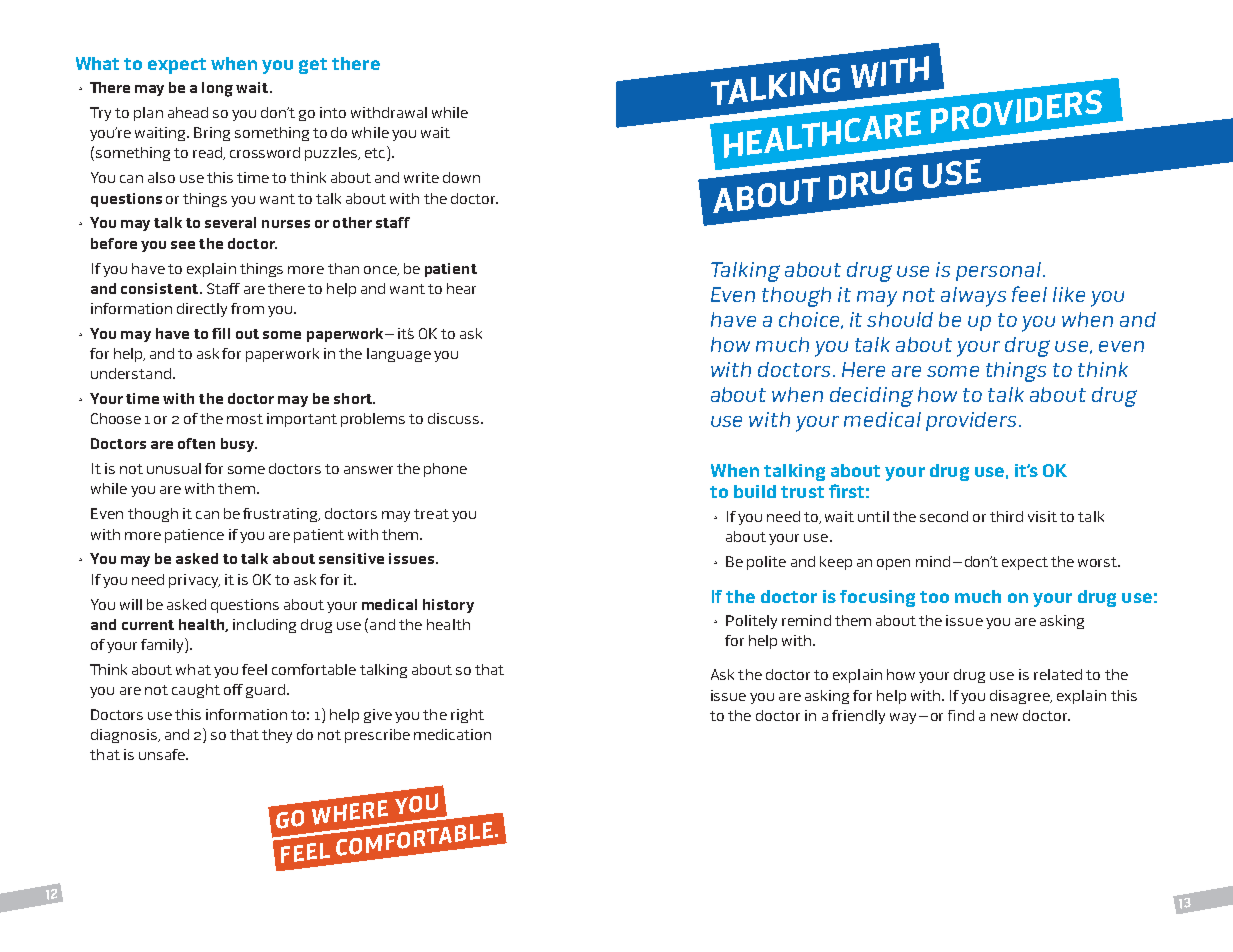 The image size is (1233, 952). I want to click on long, so click(217, 89).
